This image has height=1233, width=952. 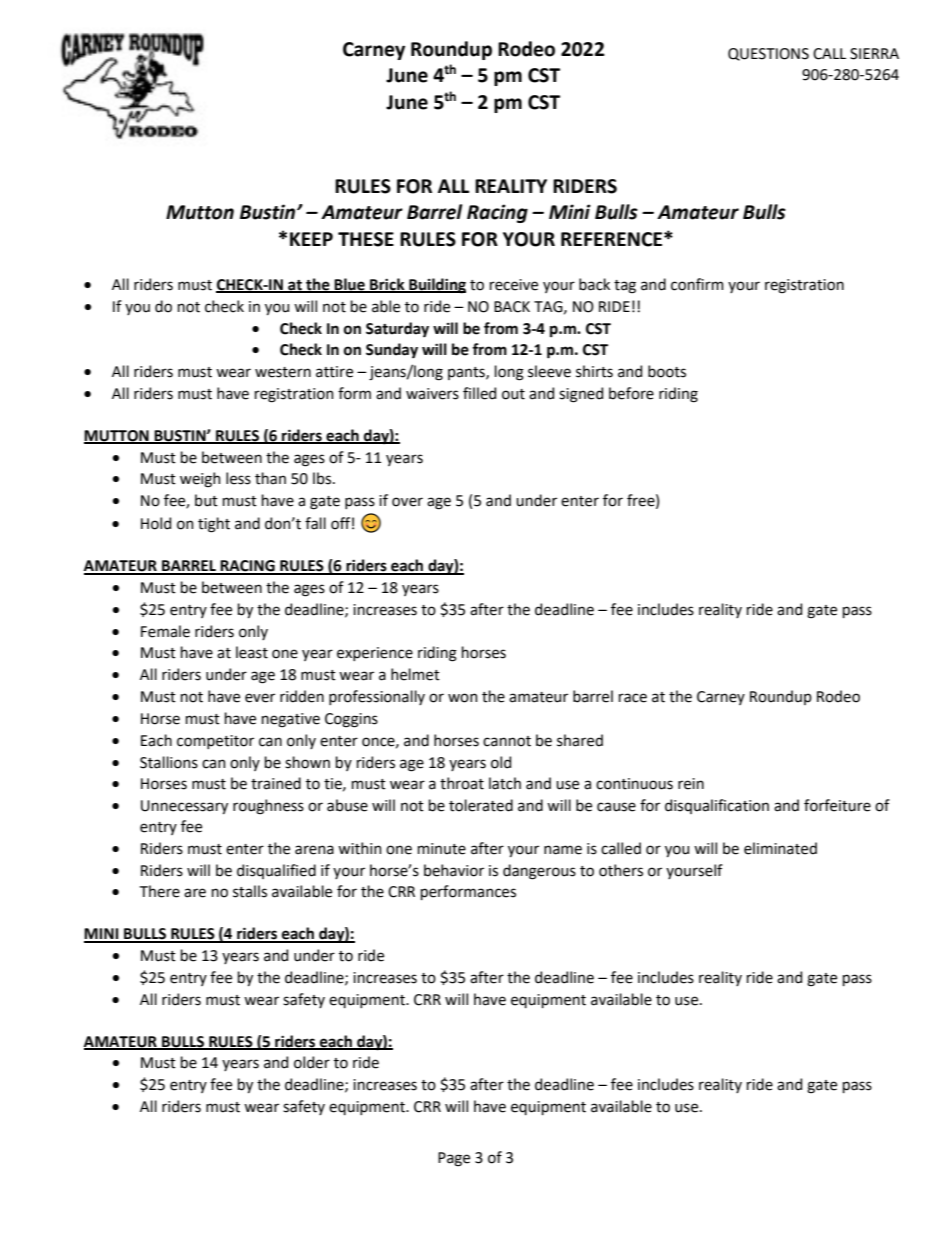 I want to click on least, so click(x=252, y=652).
